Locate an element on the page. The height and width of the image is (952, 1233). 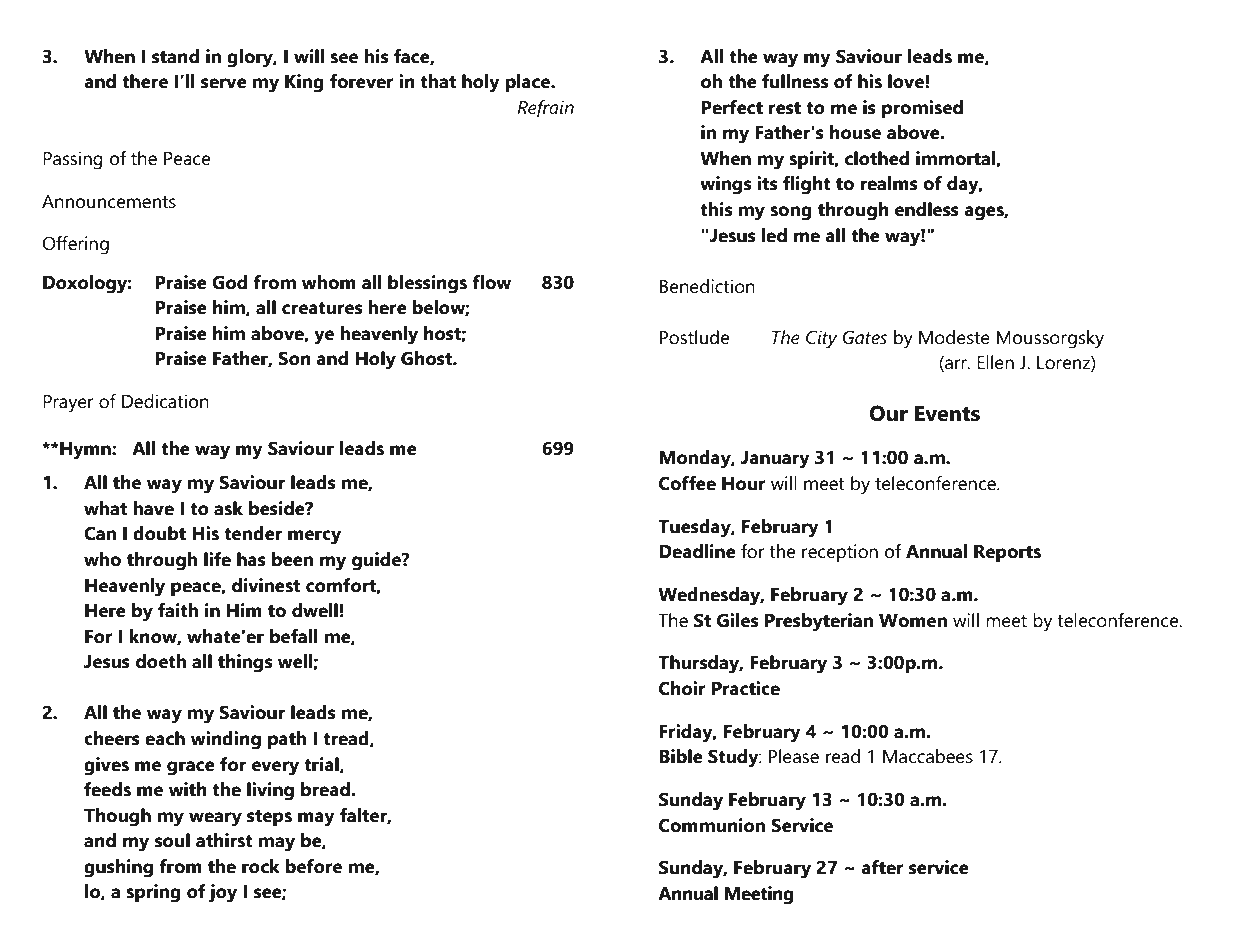
doeth is located at coordinates (161, 661).
